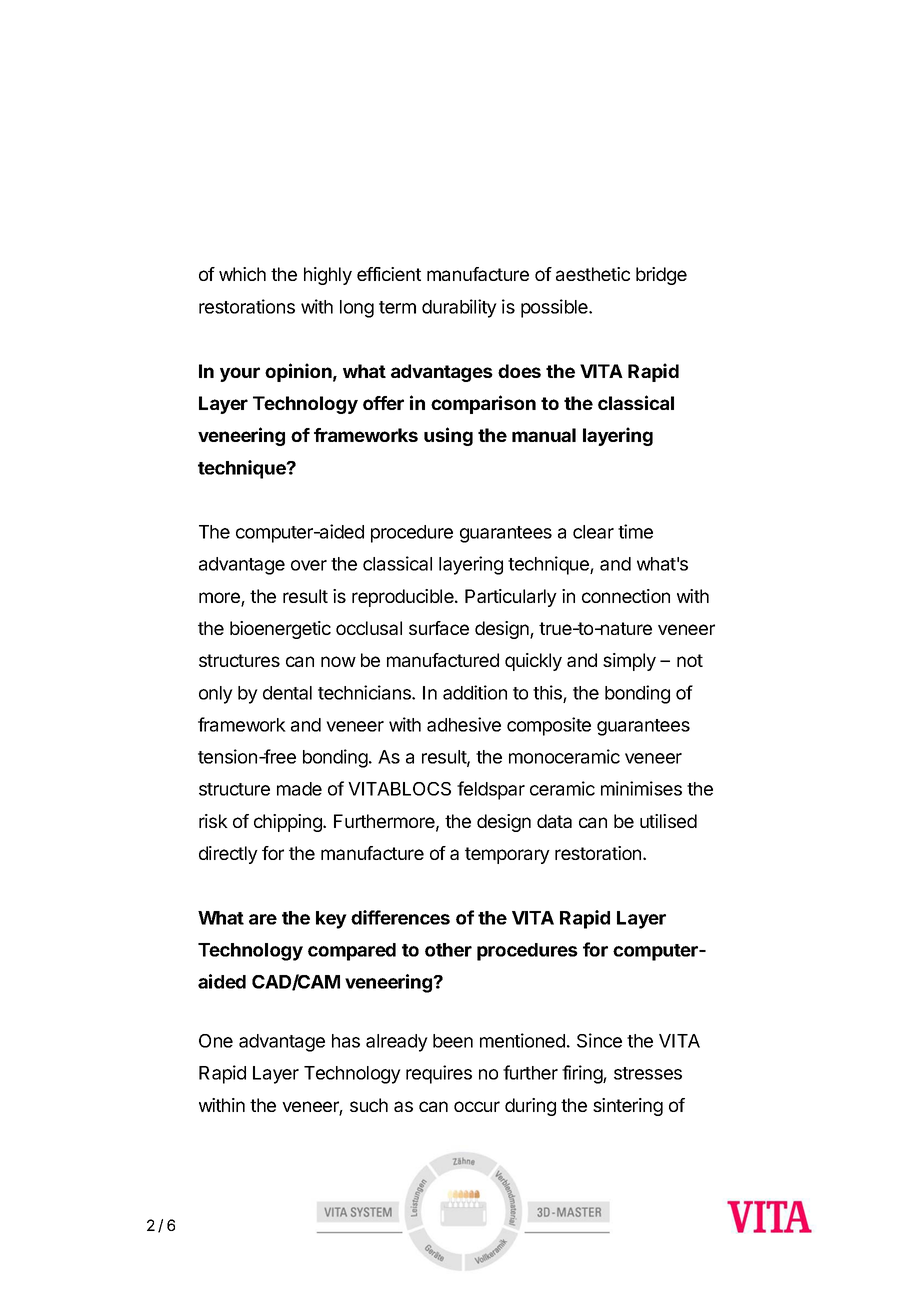 Image resolution: width=924 pixels, height=1308 pixels. I want to click on time, so click(635, 531).
